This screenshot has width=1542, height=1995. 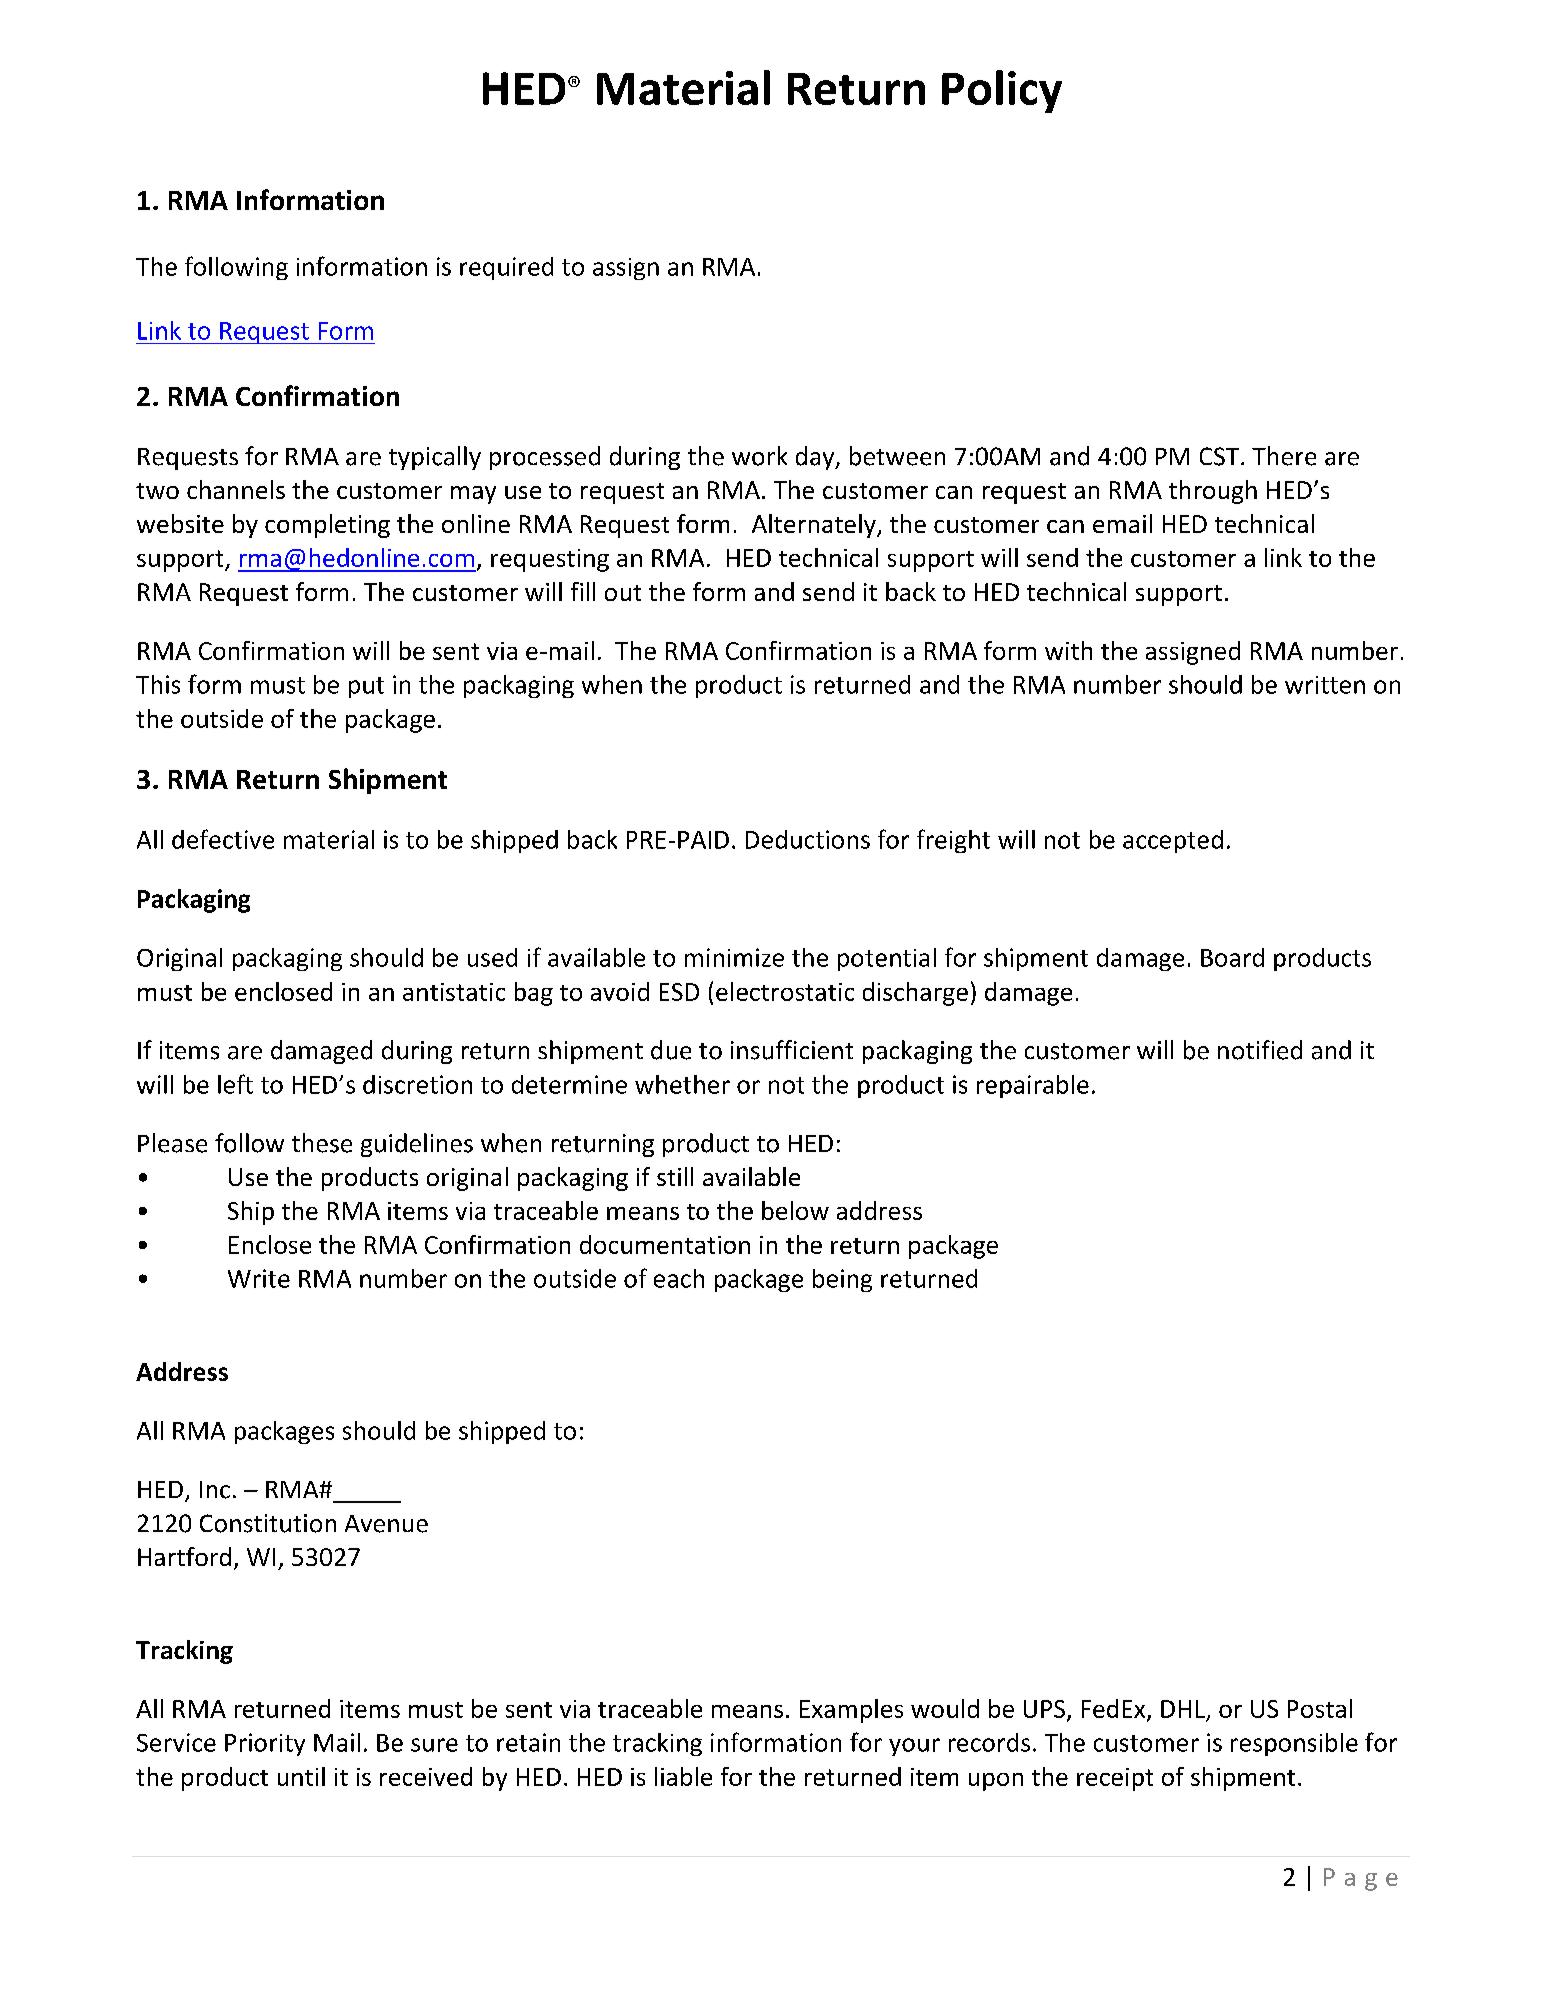 What do you see at coordinates (1221, 456) in the screenshot?
I see `CST` at bounding box center [1221, 456].
